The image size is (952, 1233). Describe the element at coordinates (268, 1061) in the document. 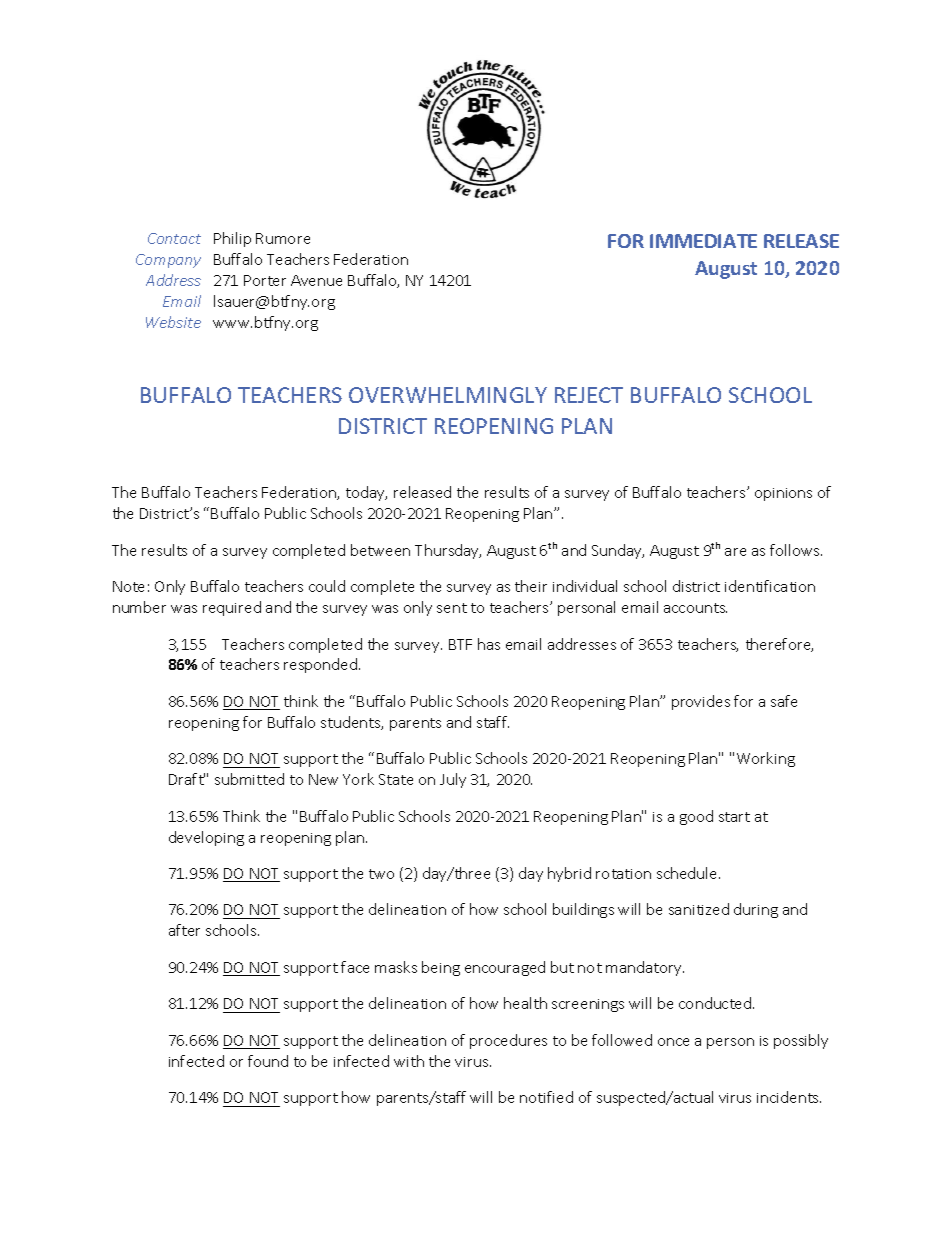

I see `found` at that location.
